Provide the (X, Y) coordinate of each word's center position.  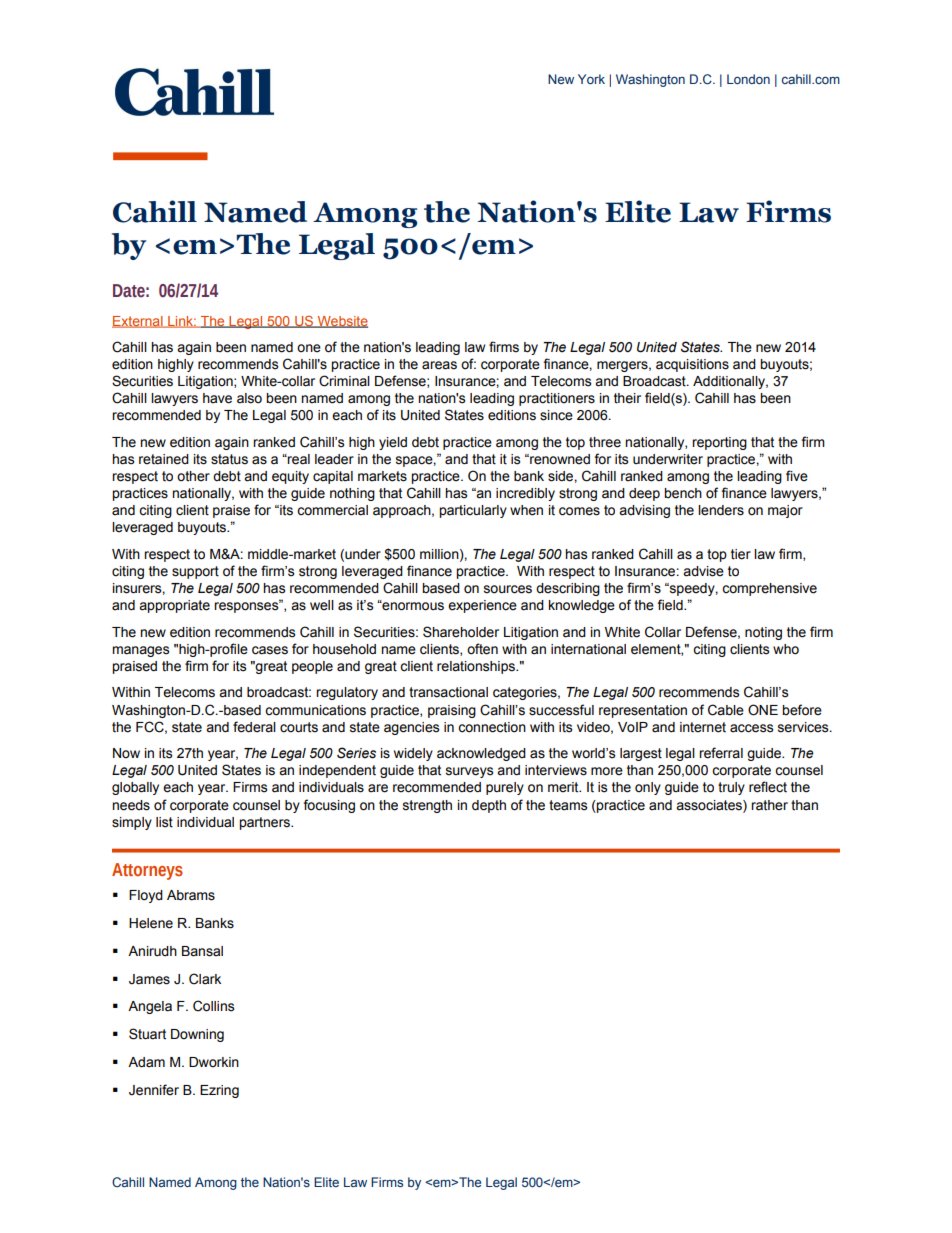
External (138, 322)
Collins (213, 1006)
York (591, 79)
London (748, 79)
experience (482, 606)
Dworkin (214, 1062)
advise (703, 571)
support (195, 572)
